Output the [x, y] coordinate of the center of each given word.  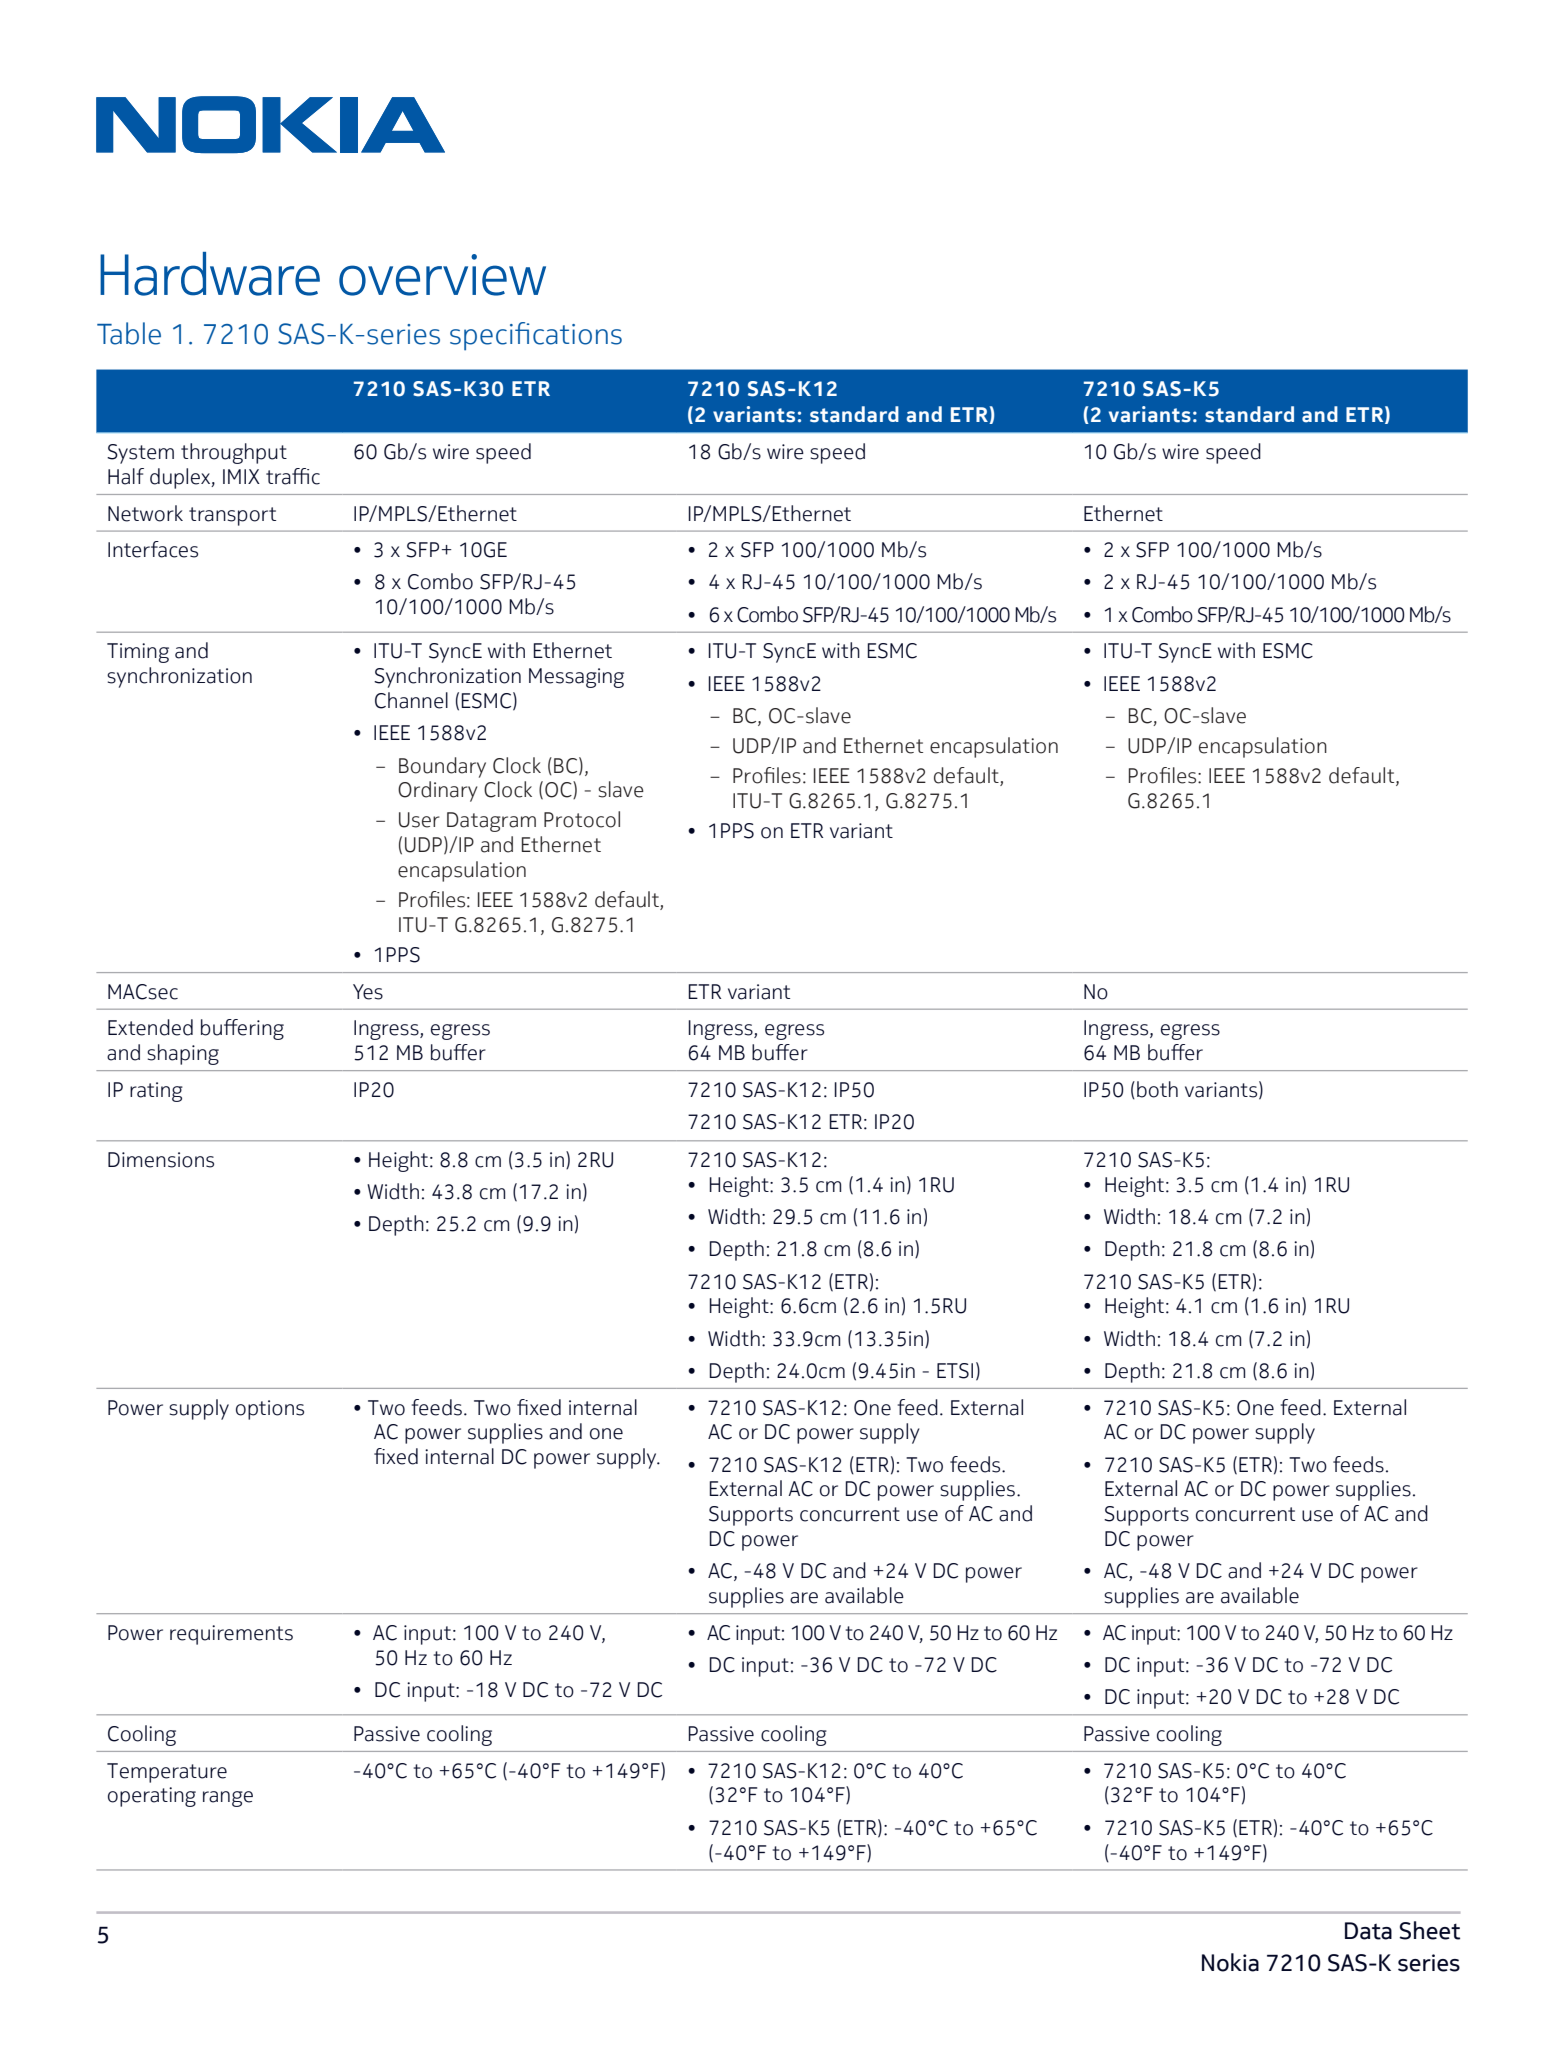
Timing [138, 653]
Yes [368, 992]
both [1157, 1089]
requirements [231, 1635]
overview [442, 275]
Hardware [210, 274]
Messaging [576, 678]
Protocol [582, 819]
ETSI [955, 1371]
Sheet [1429, 1930]
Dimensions [161, 1160]
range [228, 1799]
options [270, 1410]
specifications [536, 336]
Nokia [1230, 1962]
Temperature [167, 1773]
